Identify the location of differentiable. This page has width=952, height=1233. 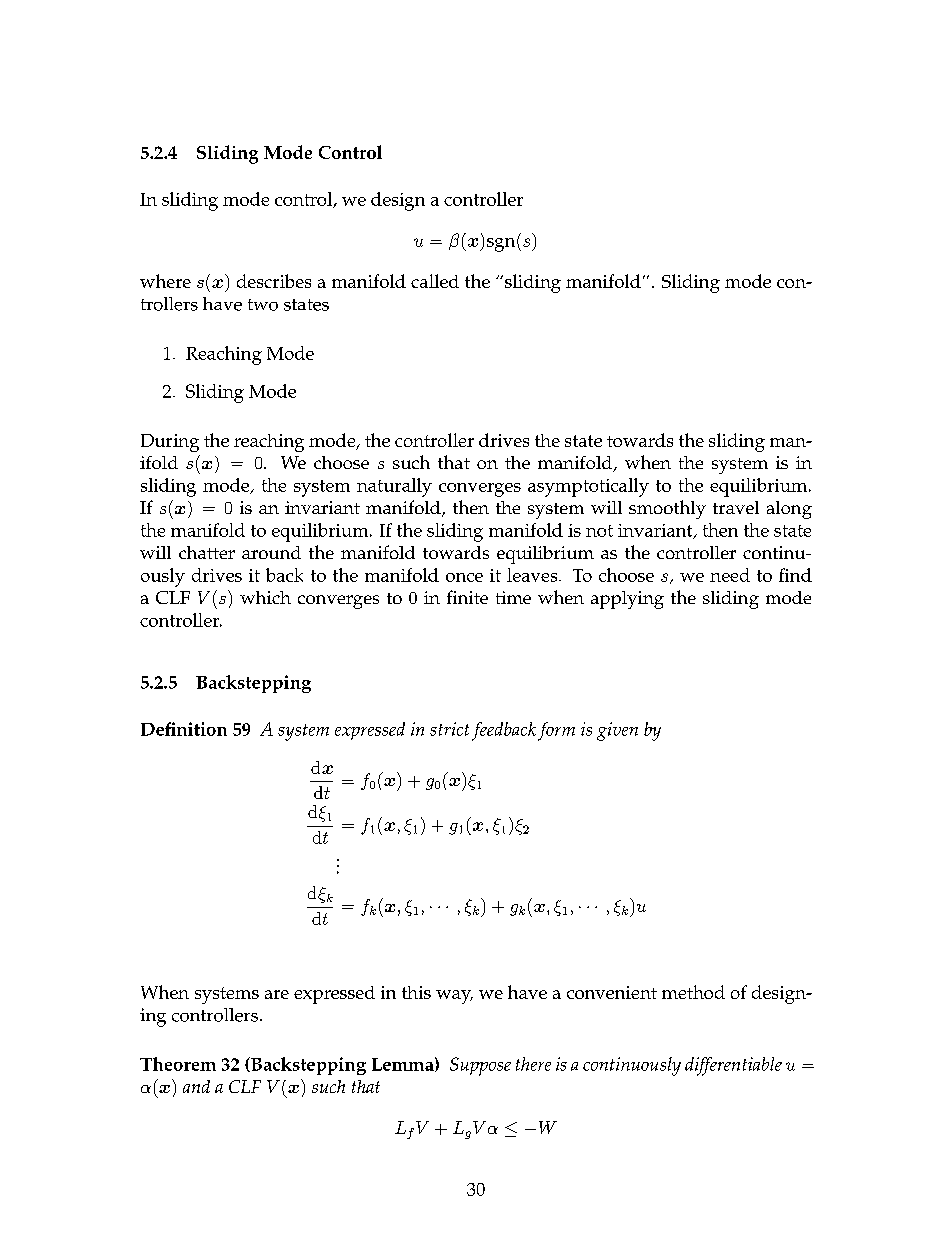
(733, 1066).
